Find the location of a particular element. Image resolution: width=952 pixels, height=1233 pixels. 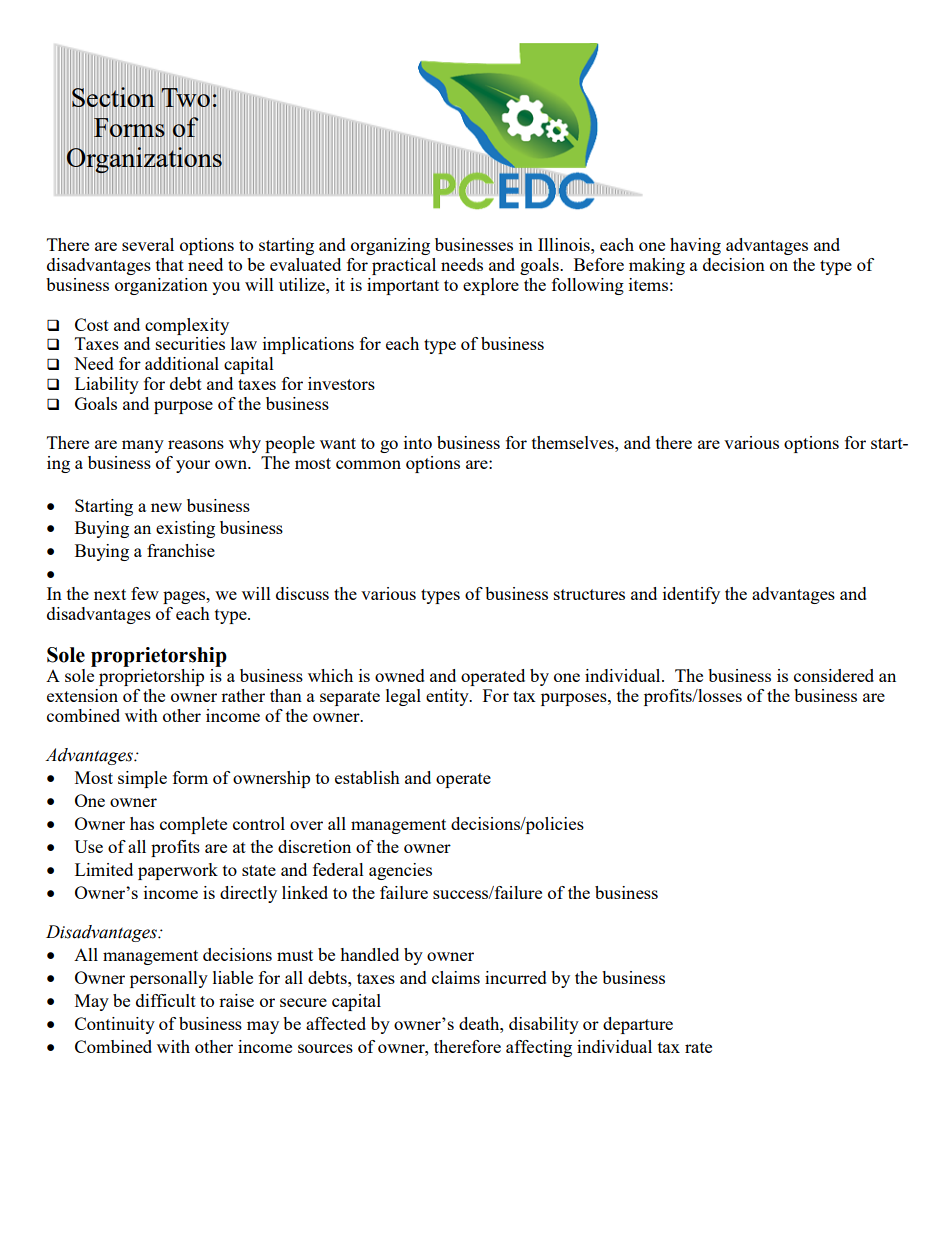

claims is located at coordinates (456, 977).
